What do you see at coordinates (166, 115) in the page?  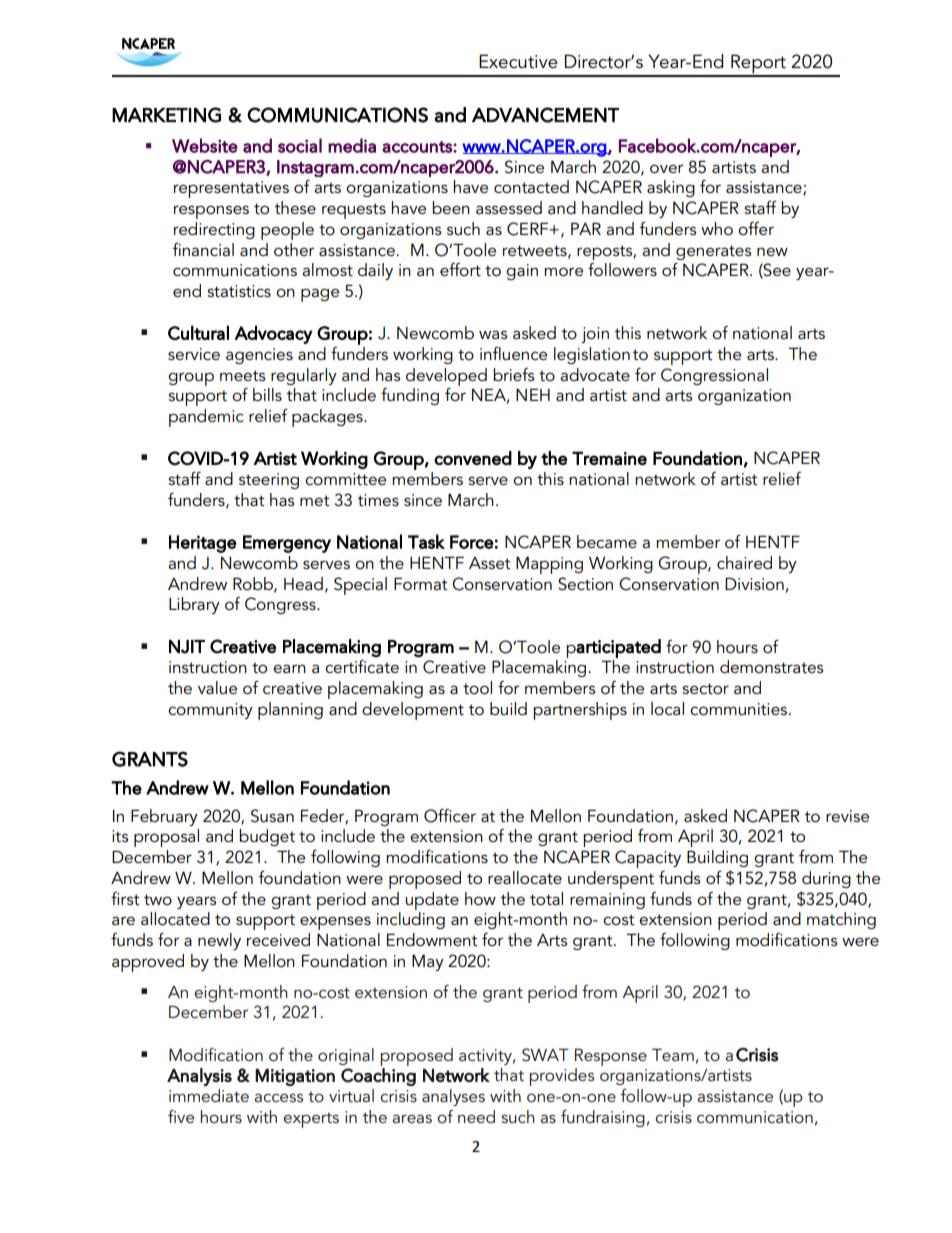 I see `MARKETING` at bounding box center [166, 115].
